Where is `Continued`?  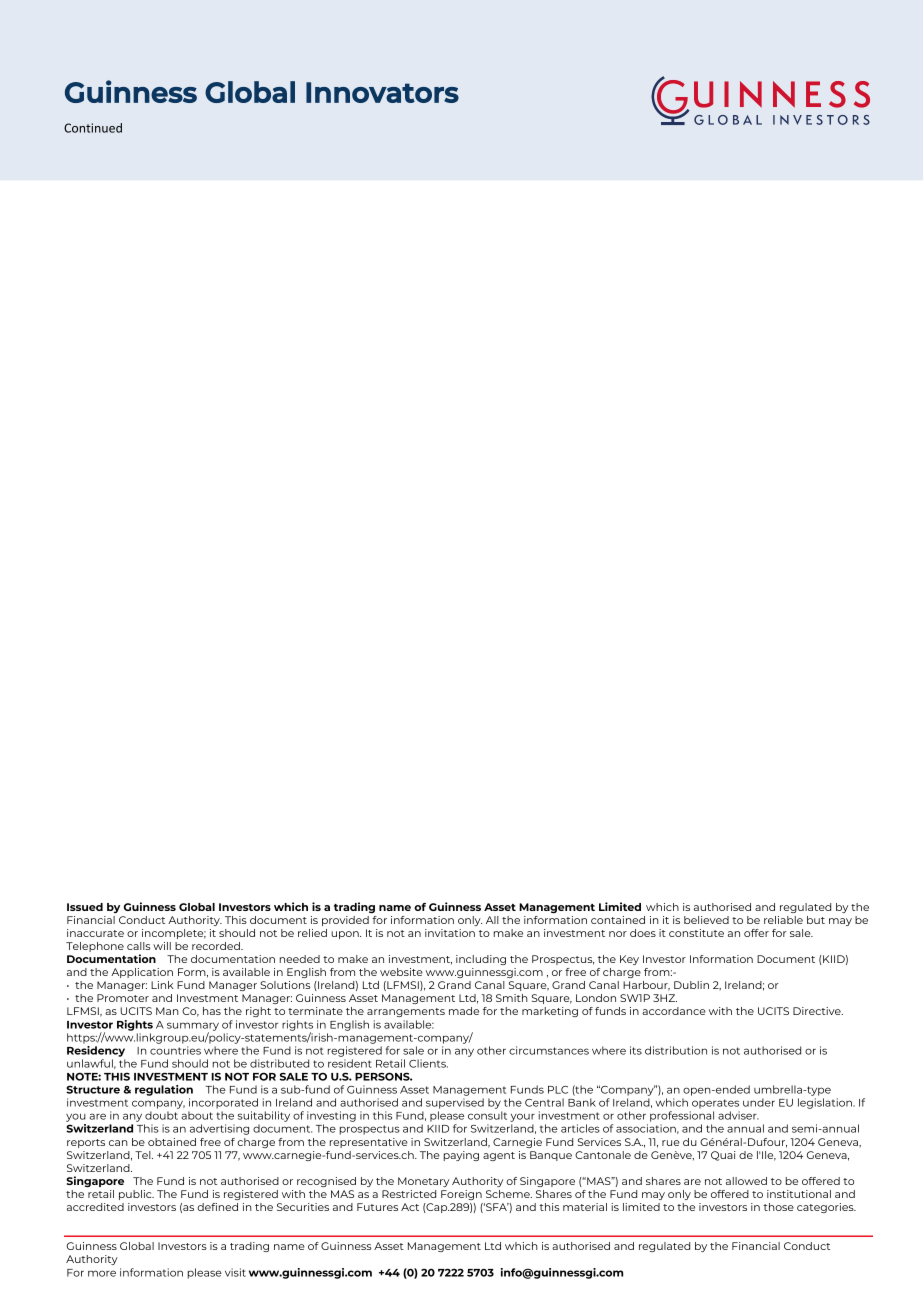
Continued is located at coordinates (93, 128).
